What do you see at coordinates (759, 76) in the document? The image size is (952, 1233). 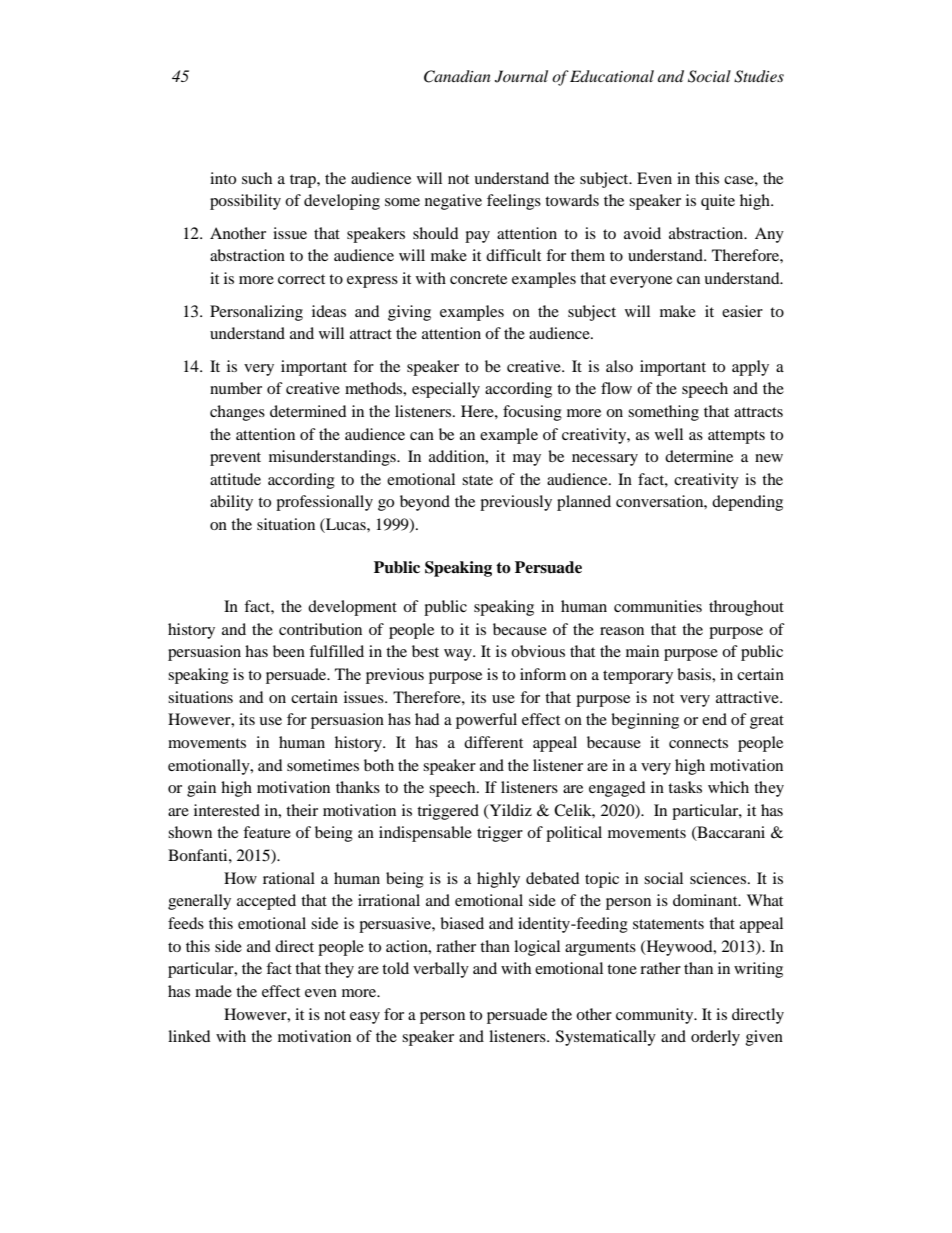 I see `Studies` at bounding box center [759, 76].
